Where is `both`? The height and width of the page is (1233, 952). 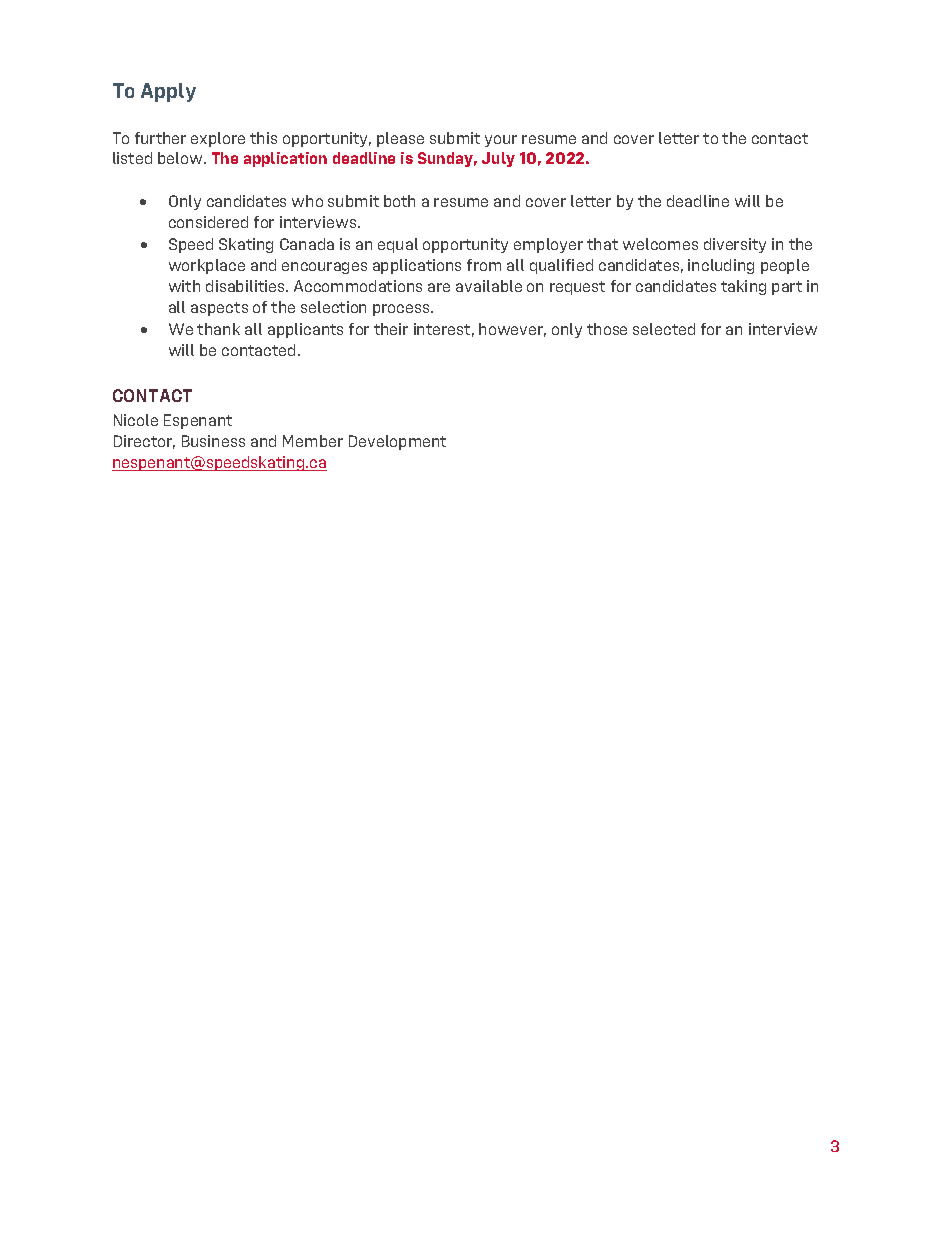
both is located at coordinates (399, 201).
